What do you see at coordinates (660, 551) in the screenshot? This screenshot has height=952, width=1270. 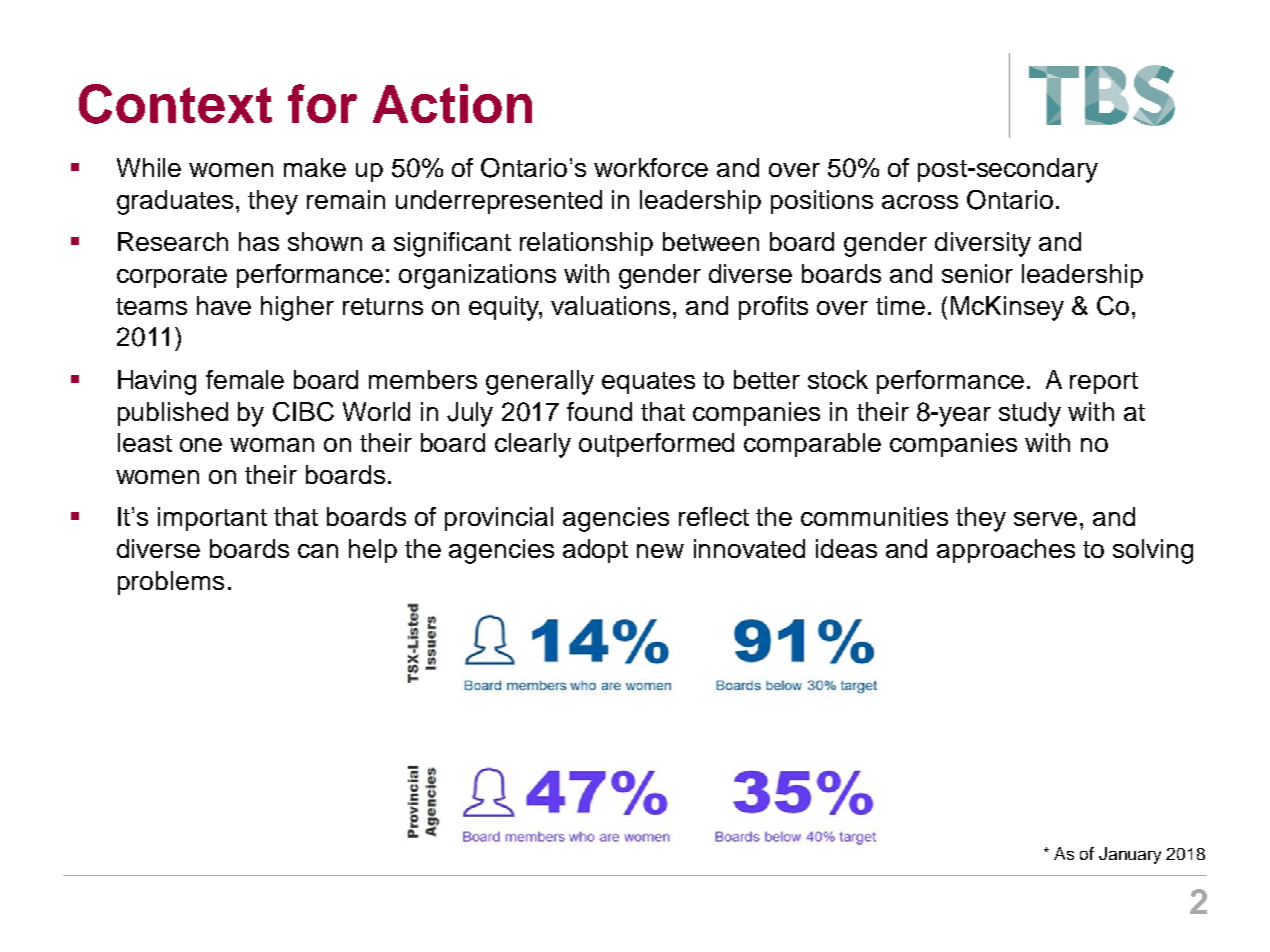 I see `new` at bounding box center [660, 551].
